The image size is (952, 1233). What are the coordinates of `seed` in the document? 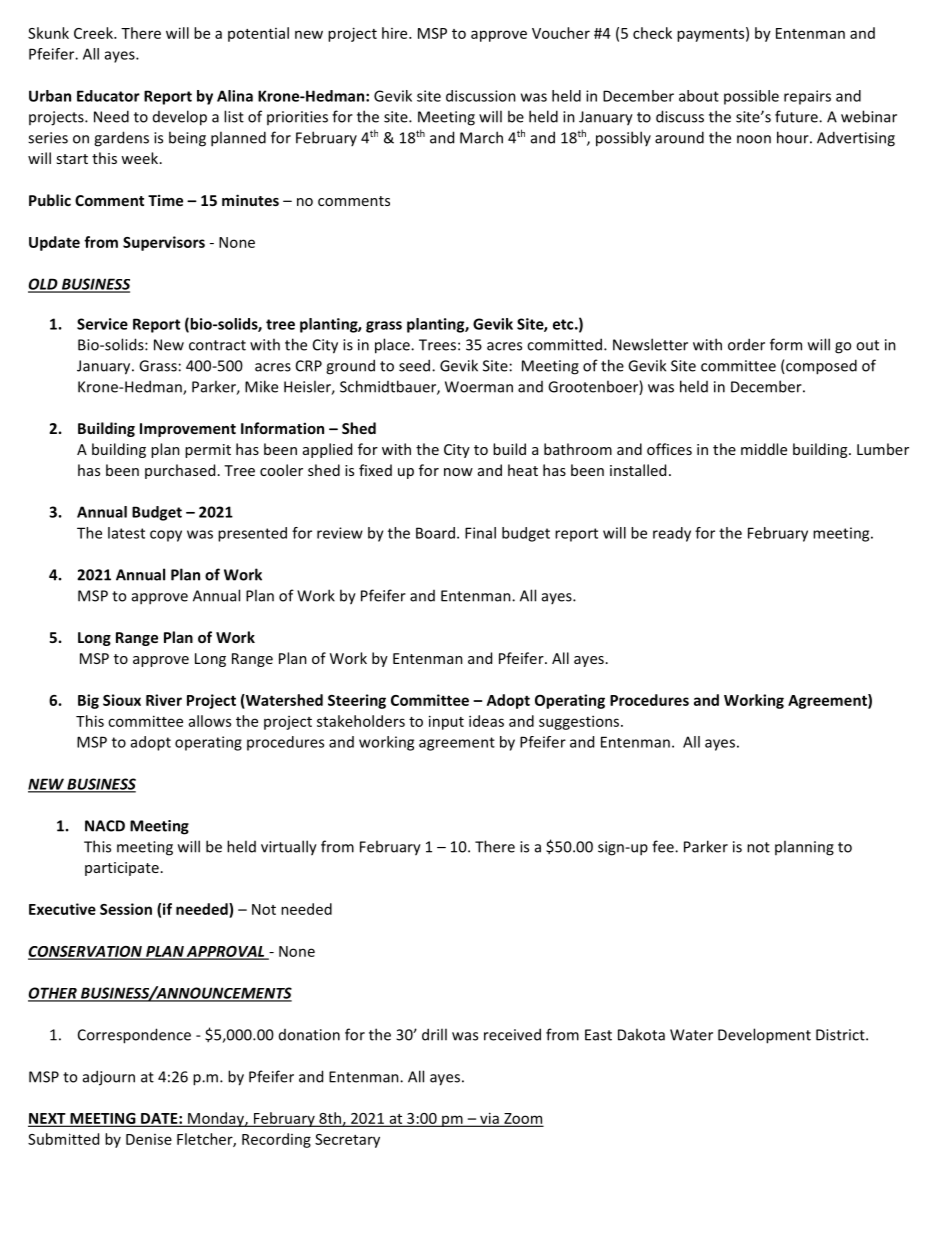 It's located at (416, 365).
